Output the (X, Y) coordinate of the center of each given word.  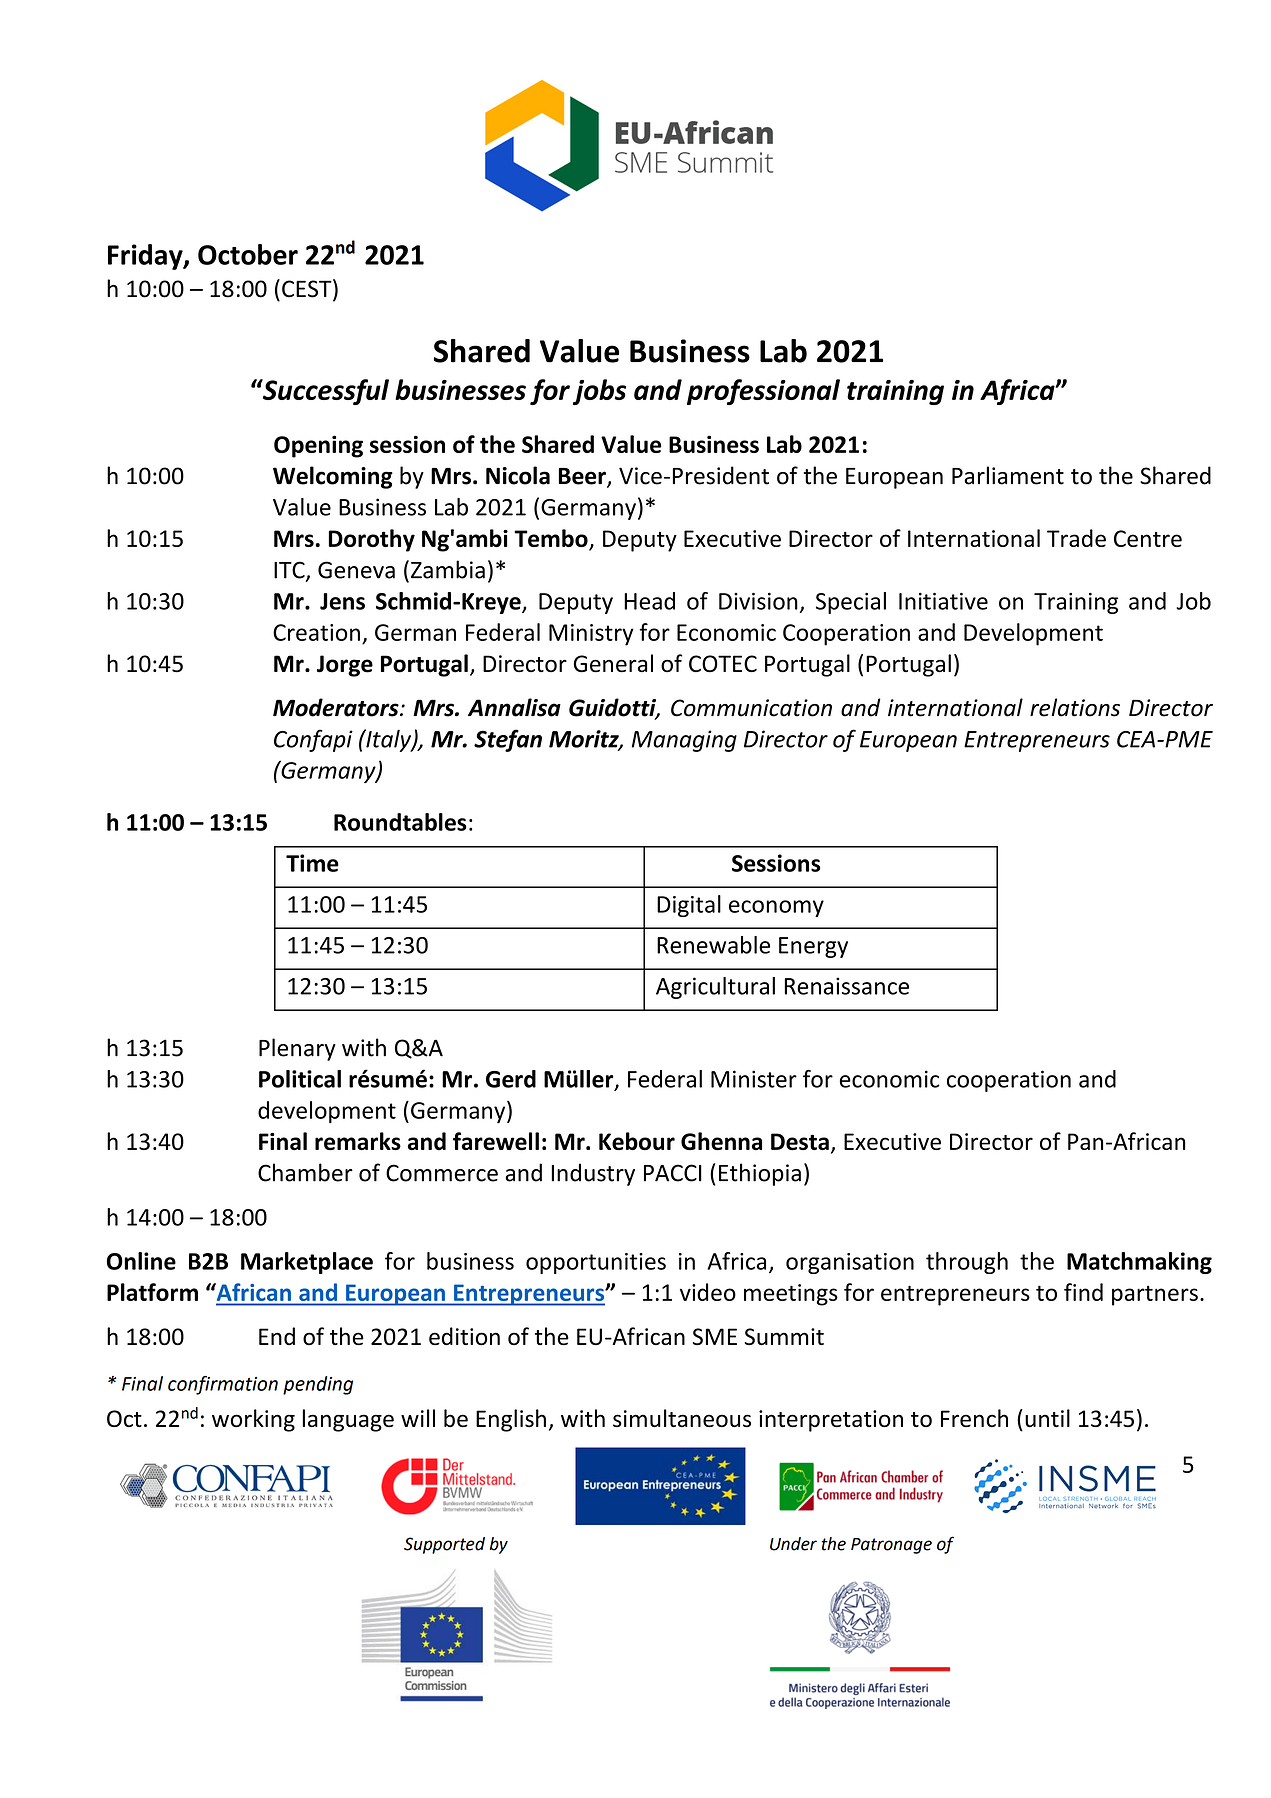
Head (649, 601)
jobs (599, 392)
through (967, 1263)
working (253, 1420)
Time (312, 863)
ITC (290, 571)
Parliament (1008, 475)
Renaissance (846, 986)
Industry (593, 1174)
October (248, 254)
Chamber (305, 1172)
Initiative (943, 601)
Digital (689, 906)
